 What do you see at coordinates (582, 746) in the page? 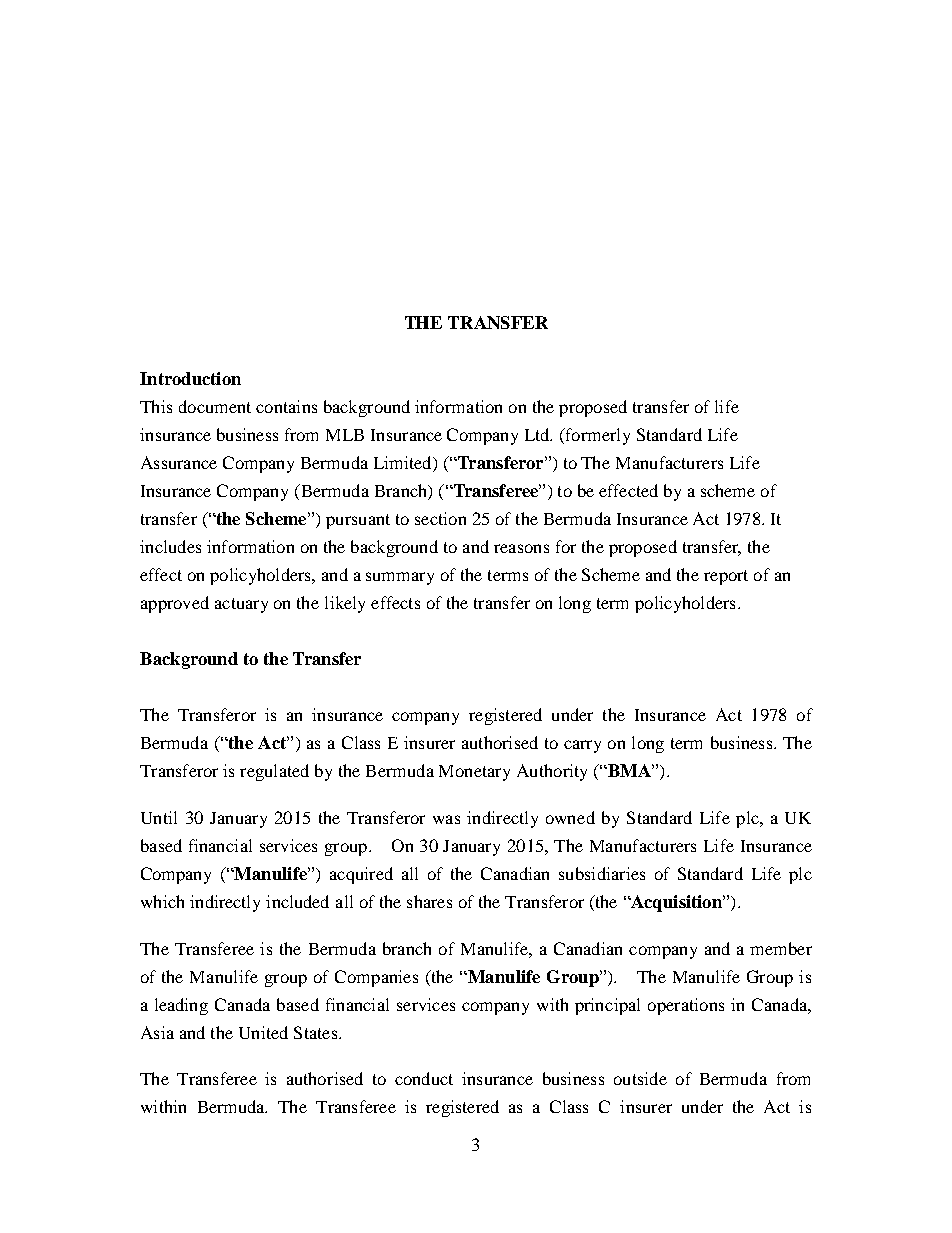
I see `carry` at bounding box center [582, 746].
